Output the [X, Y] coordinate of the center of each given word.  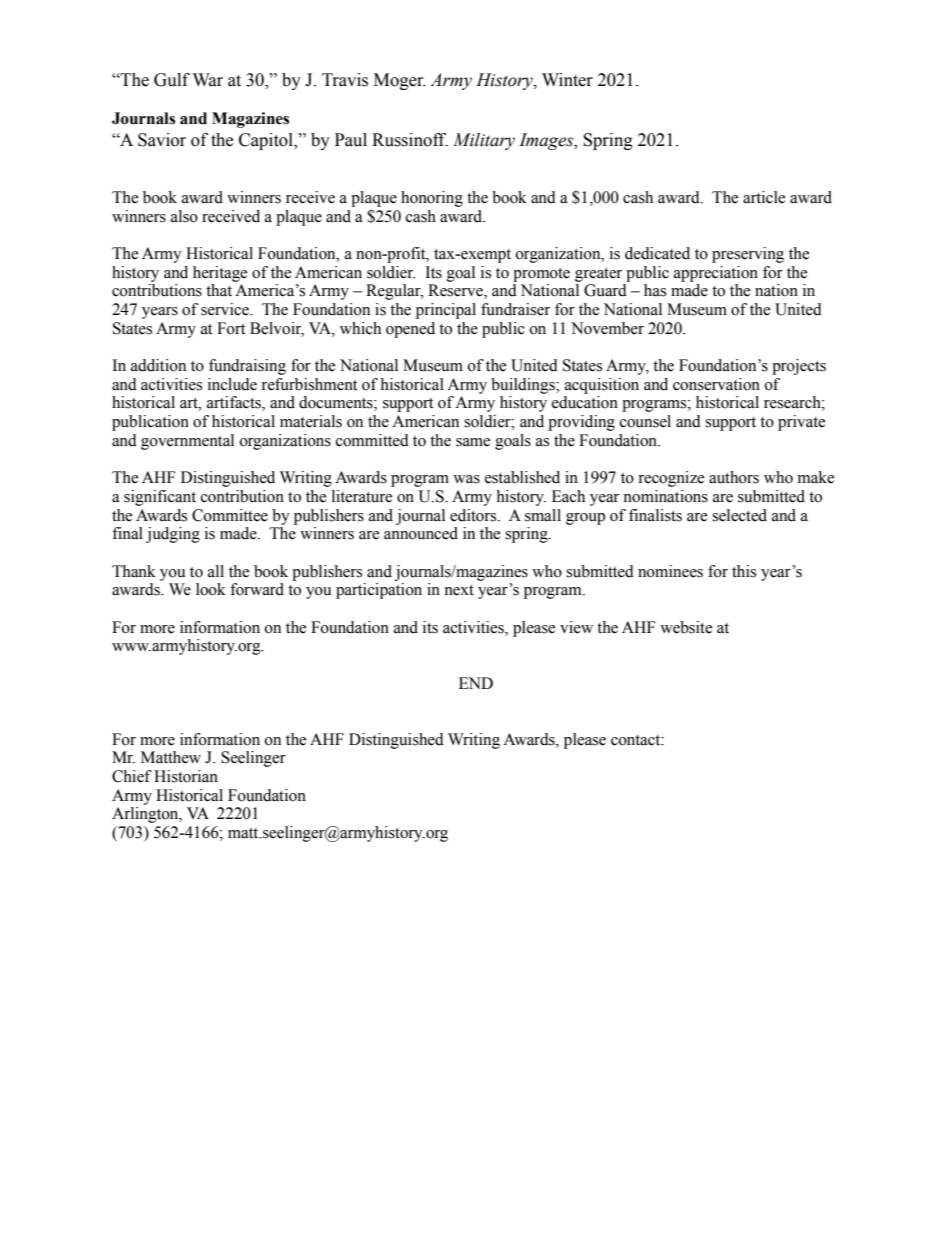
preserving [748, 255]
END [476, 683]
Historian [186, 776]
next [459, 590]
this [744, 571]
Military [484, 141]
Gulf [172, 80]
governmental [187, 442]
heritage [220, 274]
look [211, 589]
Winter [567, 80]
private [801, 423]
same [473, 442]
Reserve [456, 291]
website [686, 627]
